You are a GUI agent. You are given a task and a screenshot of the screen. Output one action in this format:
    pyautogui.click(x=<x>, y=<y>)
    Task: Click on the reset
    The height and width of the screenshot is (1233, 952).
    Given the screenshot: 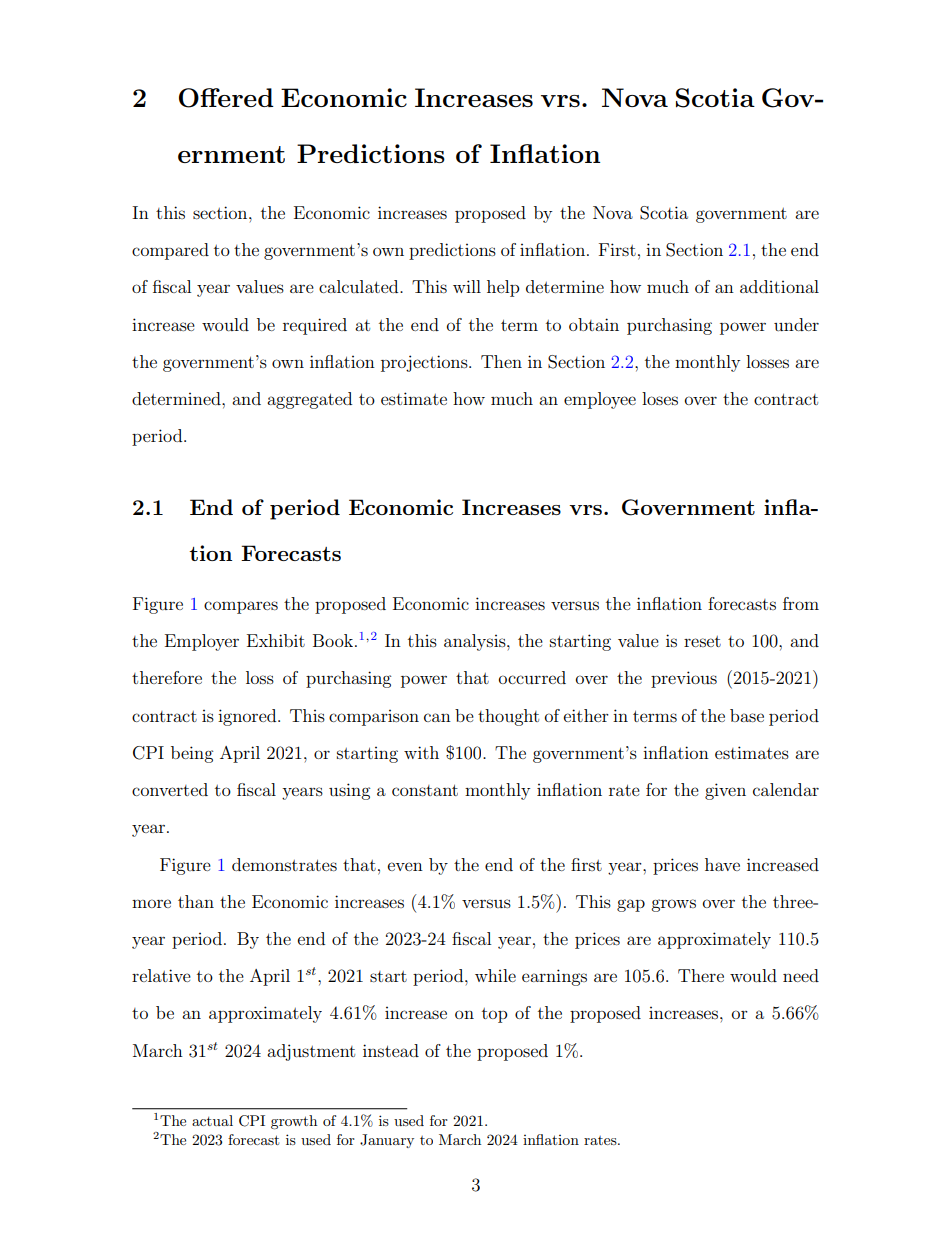 What is the action you would take?
    pyautogui.click(x=702, y=641)
